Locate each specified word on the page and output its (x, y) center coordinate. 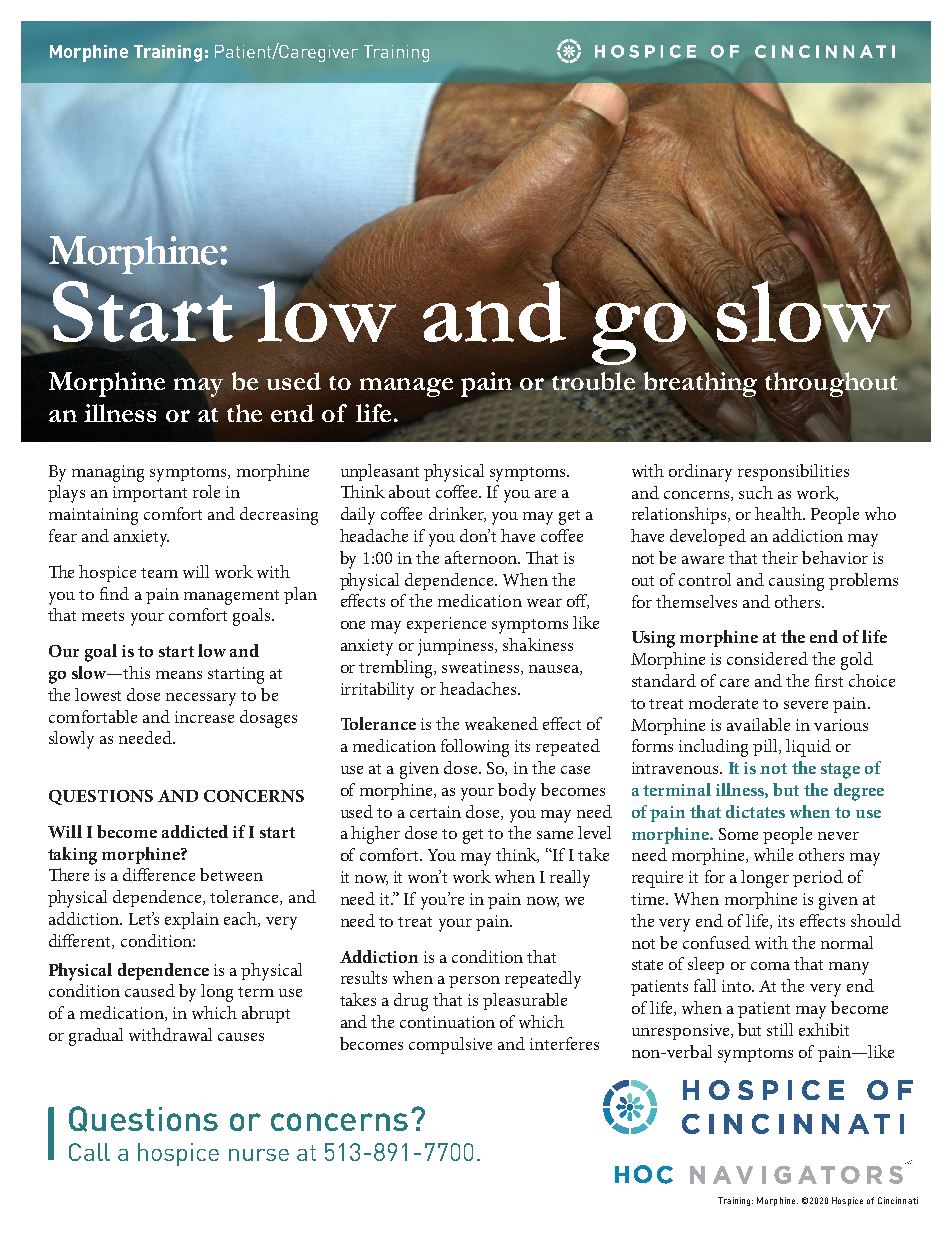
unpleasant (380, 472)
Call (89, 1152)
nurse (259, 1155)
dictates (755, 811)
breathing (699, 384)
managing (108, 473)
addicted (195, 831)
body (517, 792)
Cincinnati (898, 1200)
